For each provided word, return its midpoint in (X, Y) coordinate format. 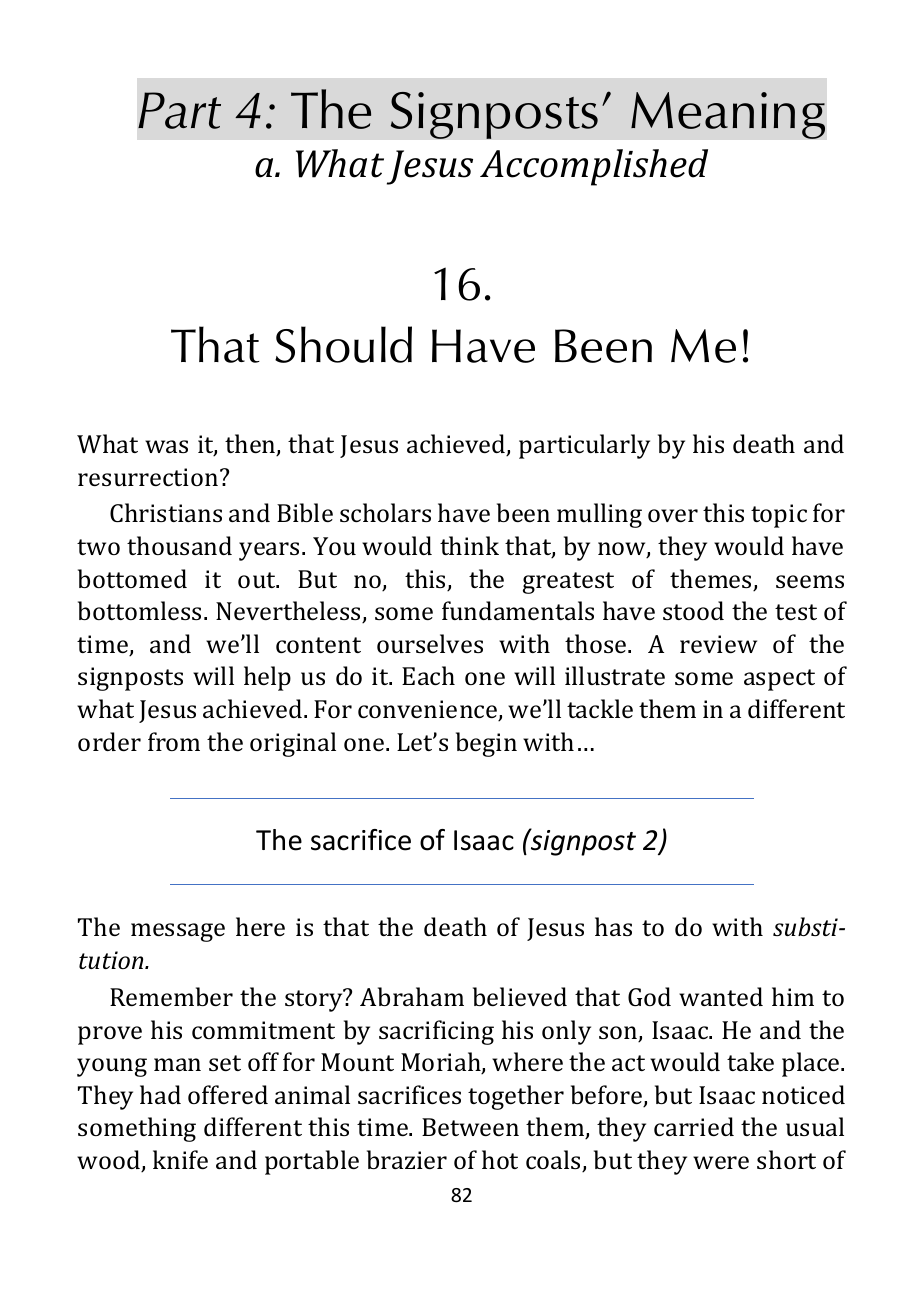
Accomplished (594, 167)
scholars (385, 512)
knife (180, 1159)
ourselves (430, 643)
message (178, 932)
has (613, 926)
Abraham (412, 996)
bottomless (139, 610)
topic (779, 516)
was (166, 446)
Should (343, 344)
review (718, 644)
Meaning (728, 115)
